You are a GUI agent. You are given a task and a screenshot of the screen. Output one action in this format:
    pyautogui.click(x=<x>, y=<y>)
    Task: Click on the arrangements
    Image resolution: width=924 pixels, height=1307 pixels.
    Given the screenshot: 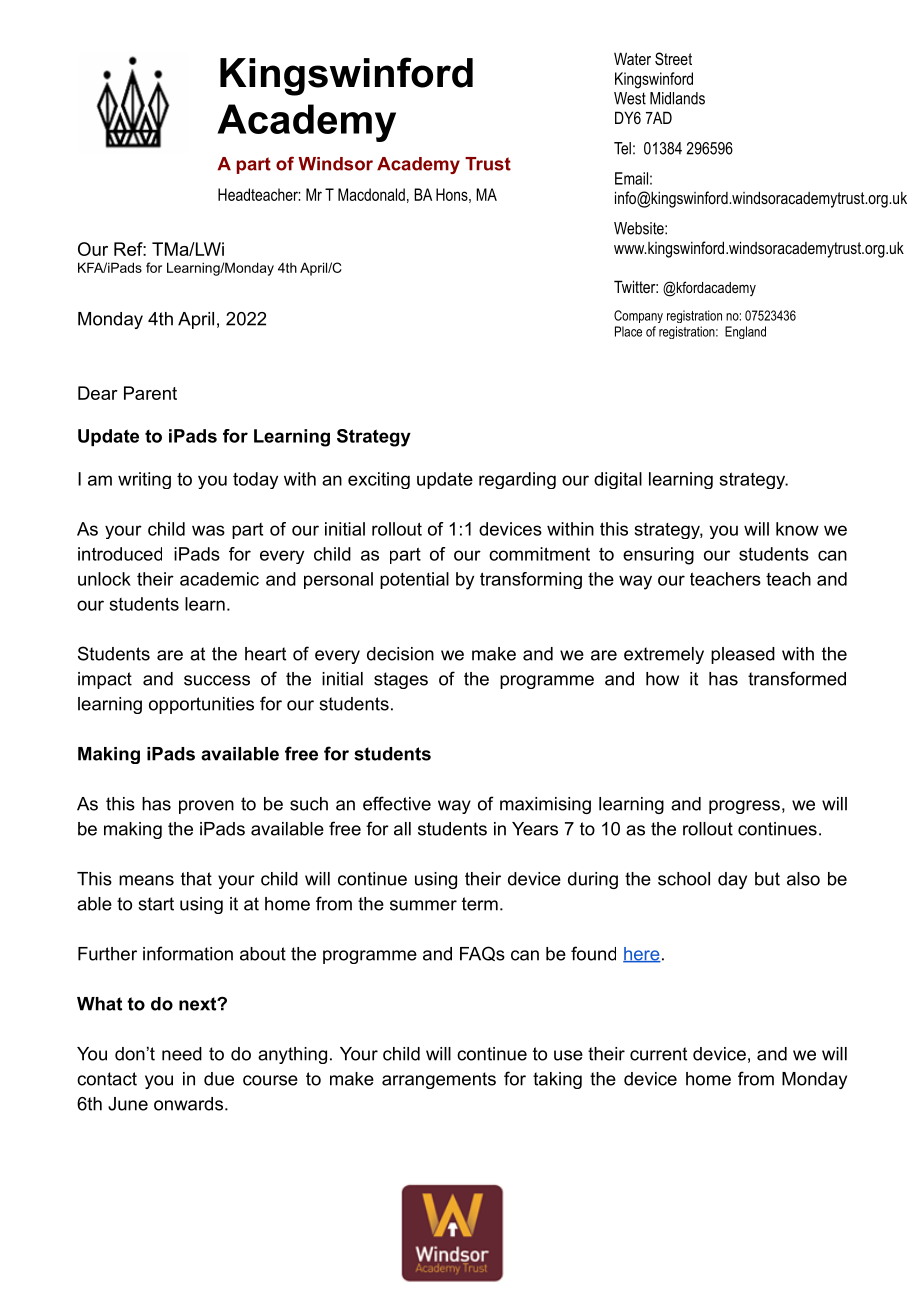 What is the action you would take?
    pyautogui.click(x=439, y=1080)
